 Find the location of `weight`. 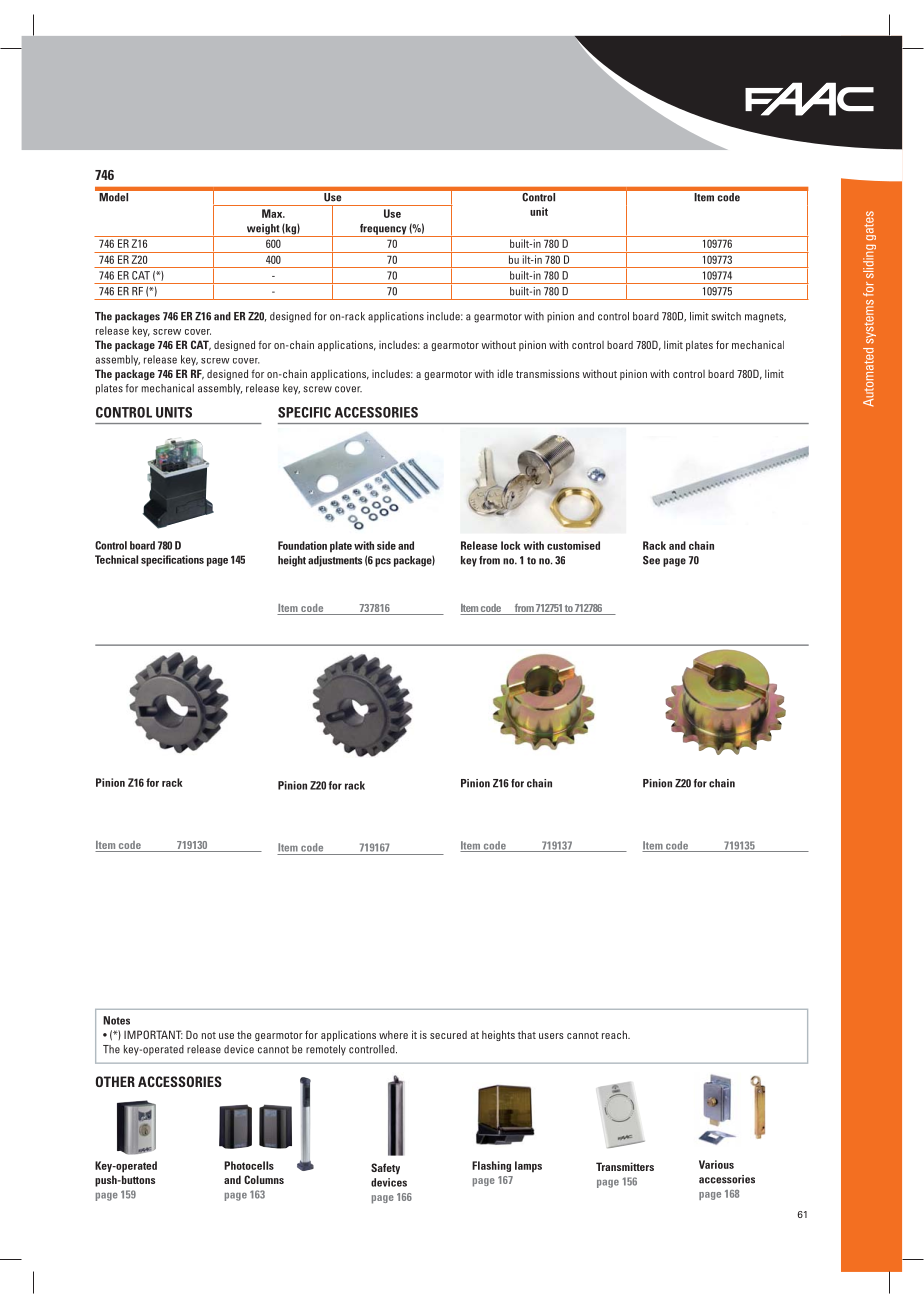

weight is located at coordinates (262, 230).
